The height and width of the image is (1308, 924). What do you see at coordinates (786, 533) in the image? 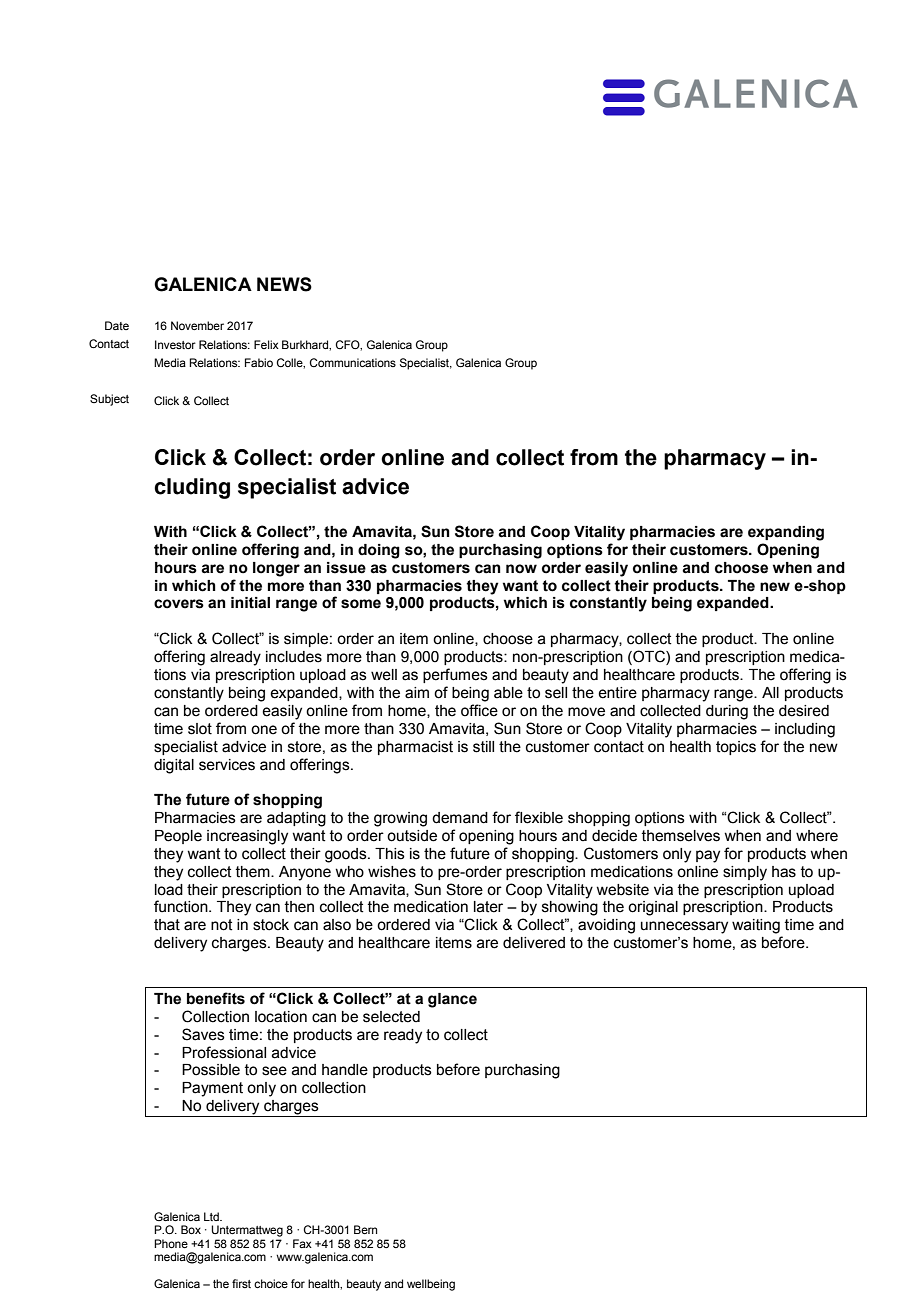
I see `expanding` at bounding box center [786, 533].
